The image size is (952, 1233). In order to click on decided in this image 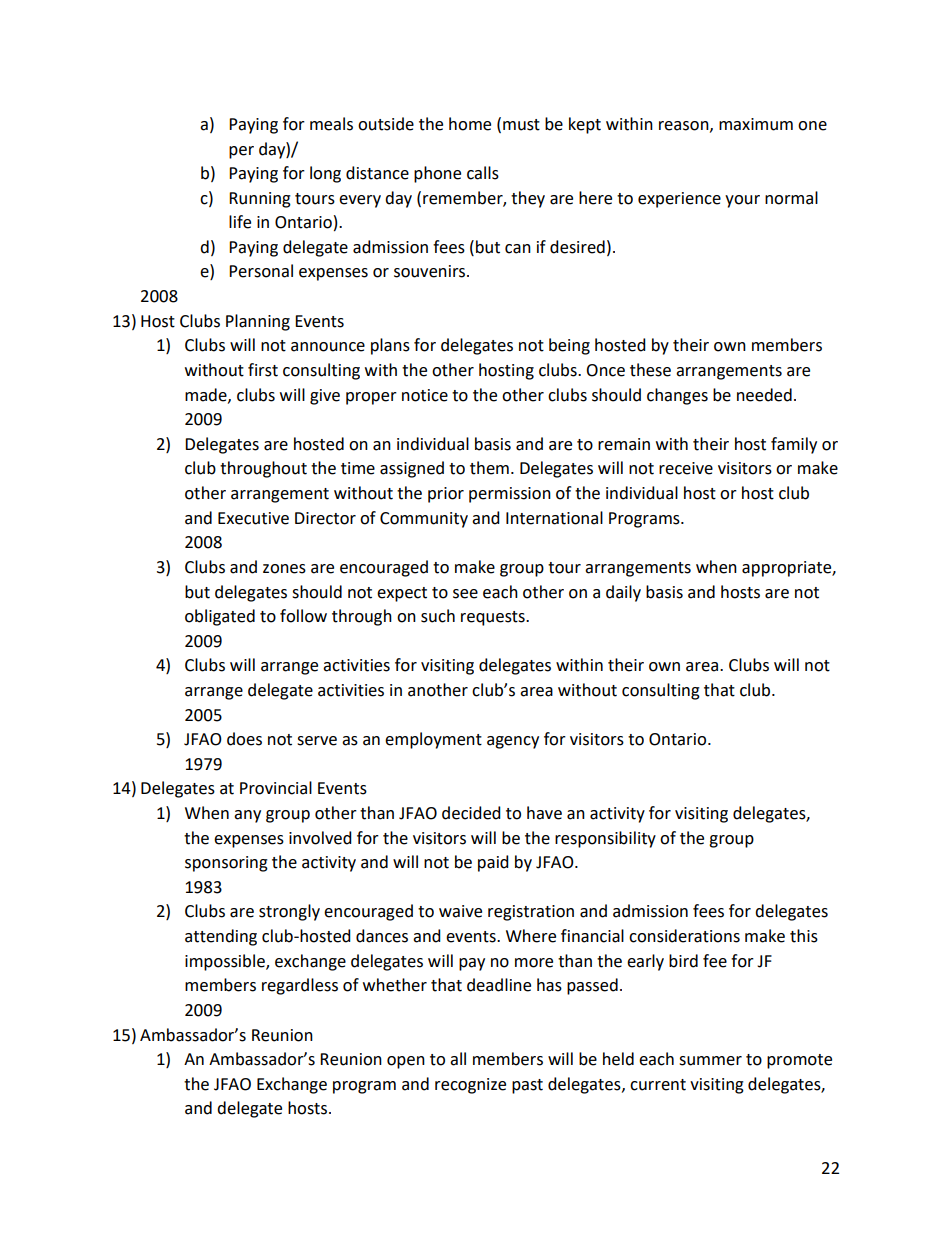, I will do `click(471, 813)`.
